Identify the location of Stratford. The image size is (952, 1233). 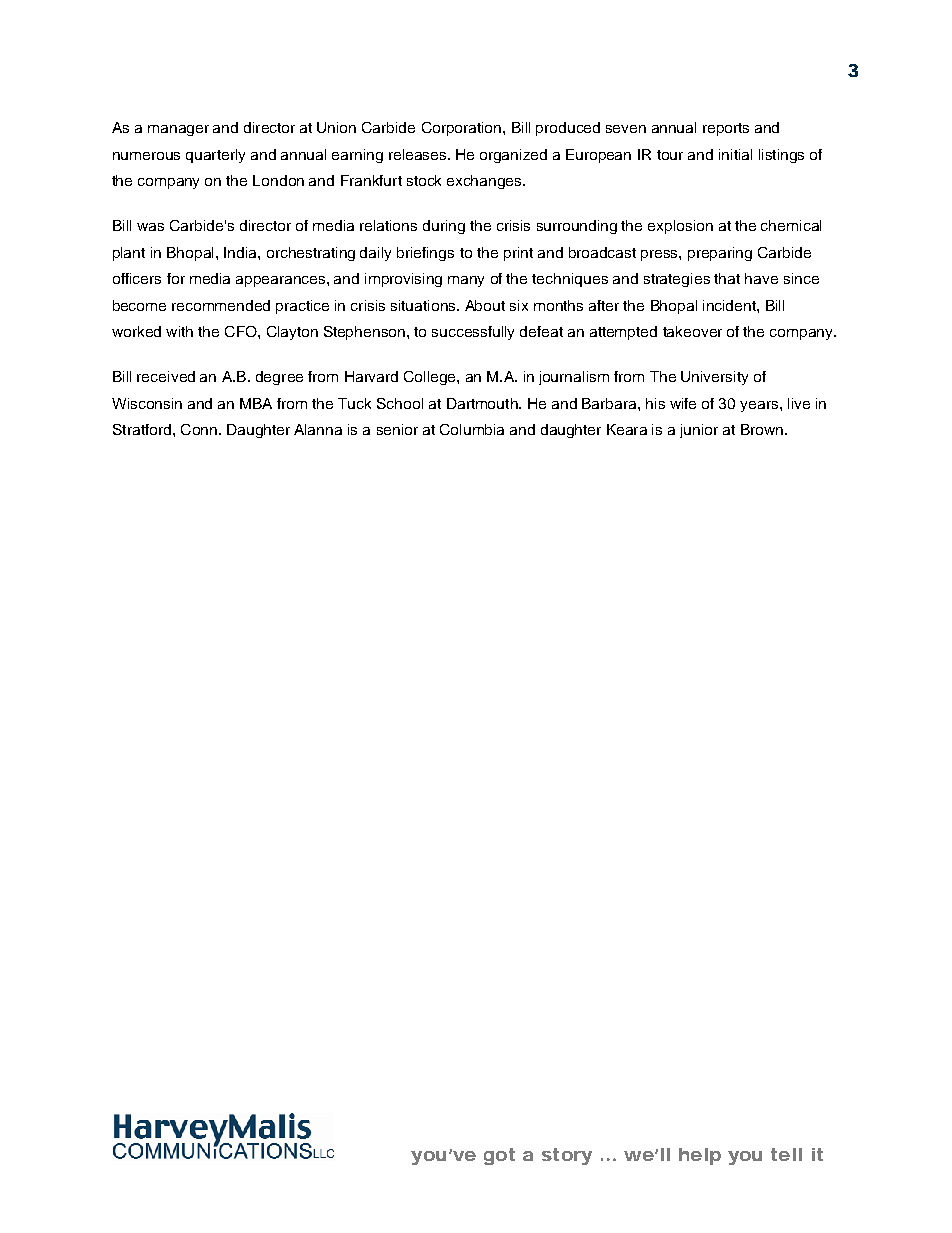
(142, 429).
